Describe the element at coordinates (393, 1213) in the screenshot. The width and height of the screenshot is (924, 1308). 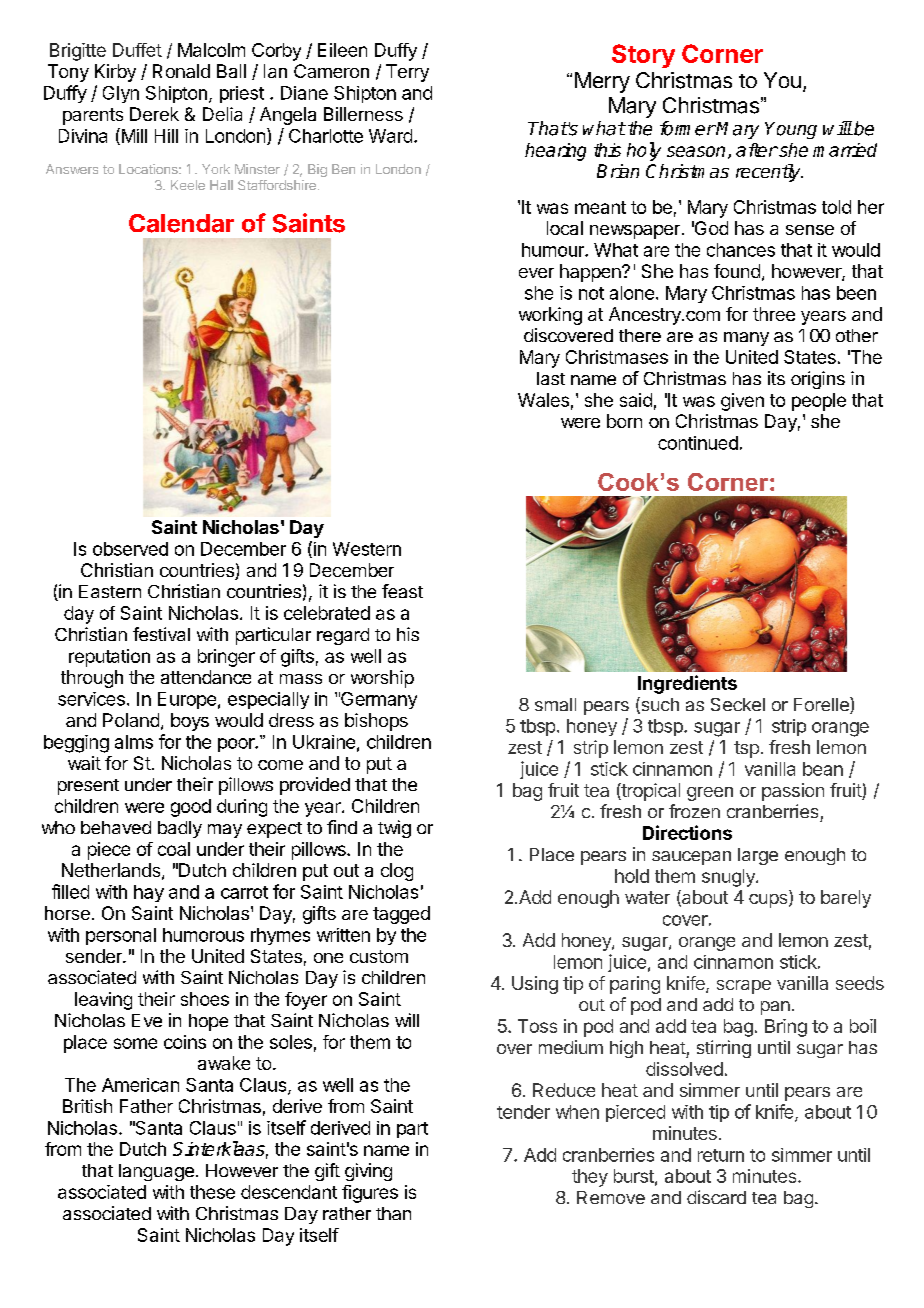
I see `than` at that location.
